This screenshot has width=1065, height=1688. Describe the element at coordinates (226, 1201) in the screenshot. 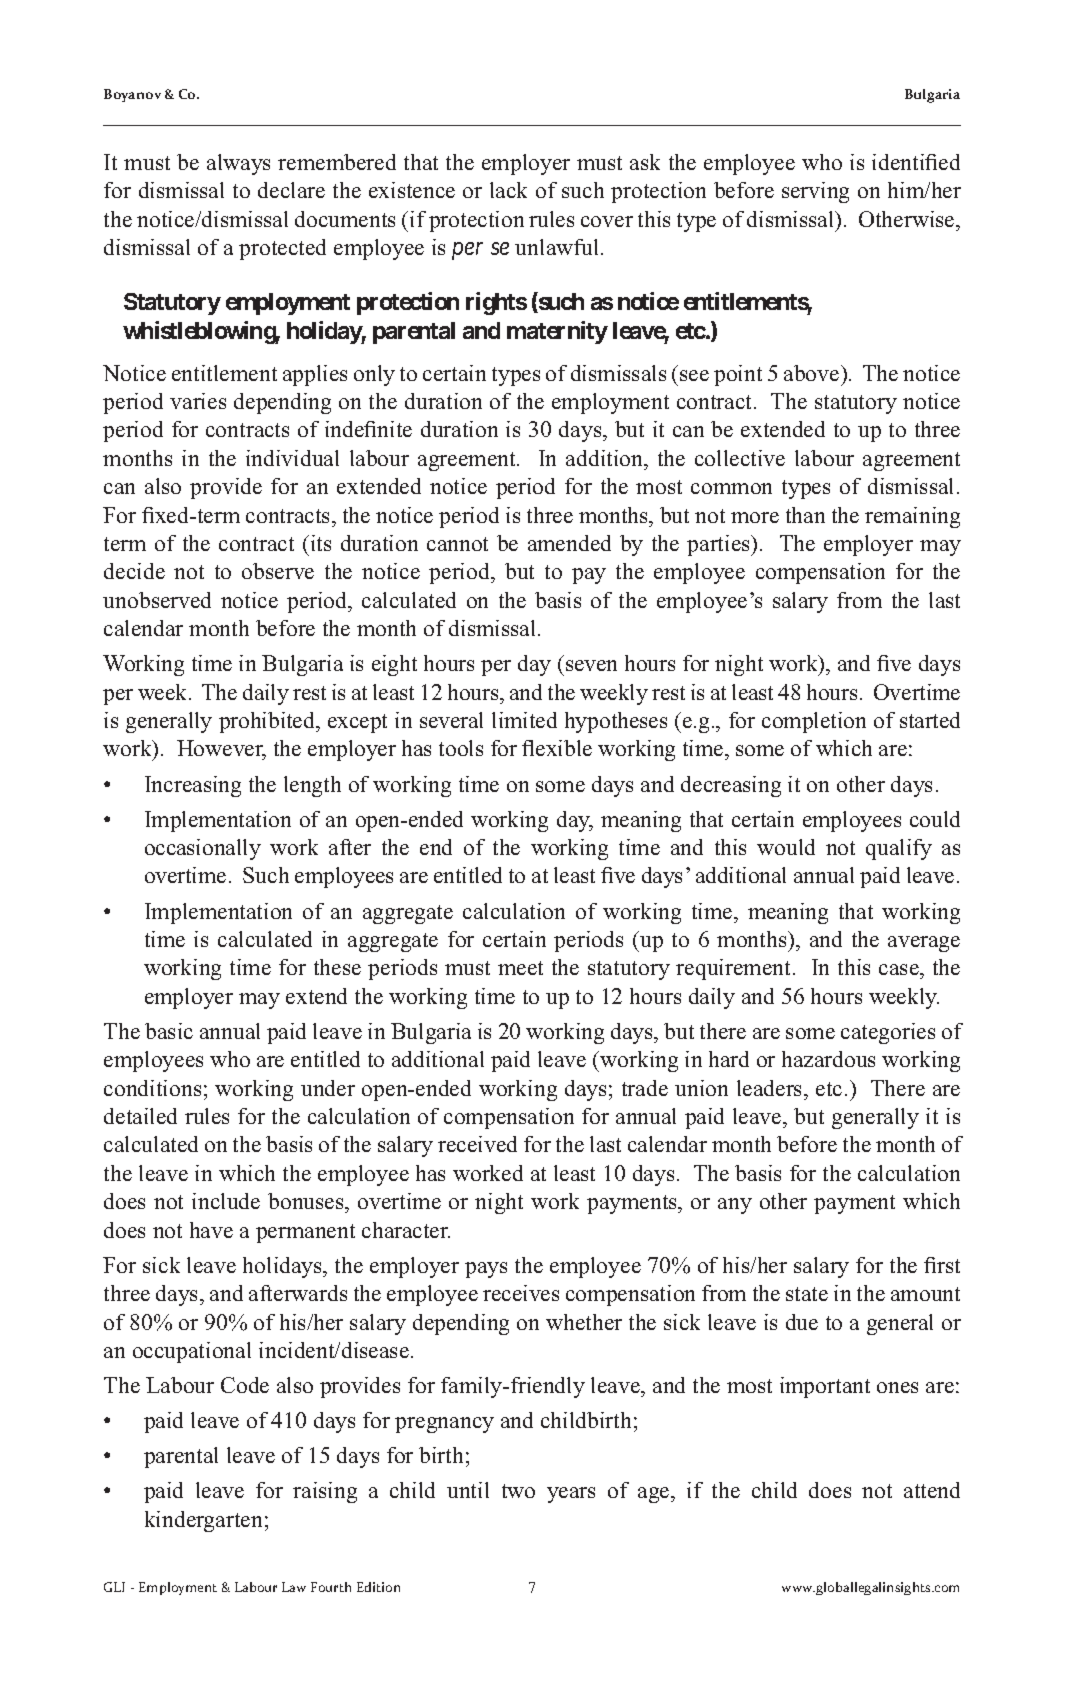

I see `include` at that location.
